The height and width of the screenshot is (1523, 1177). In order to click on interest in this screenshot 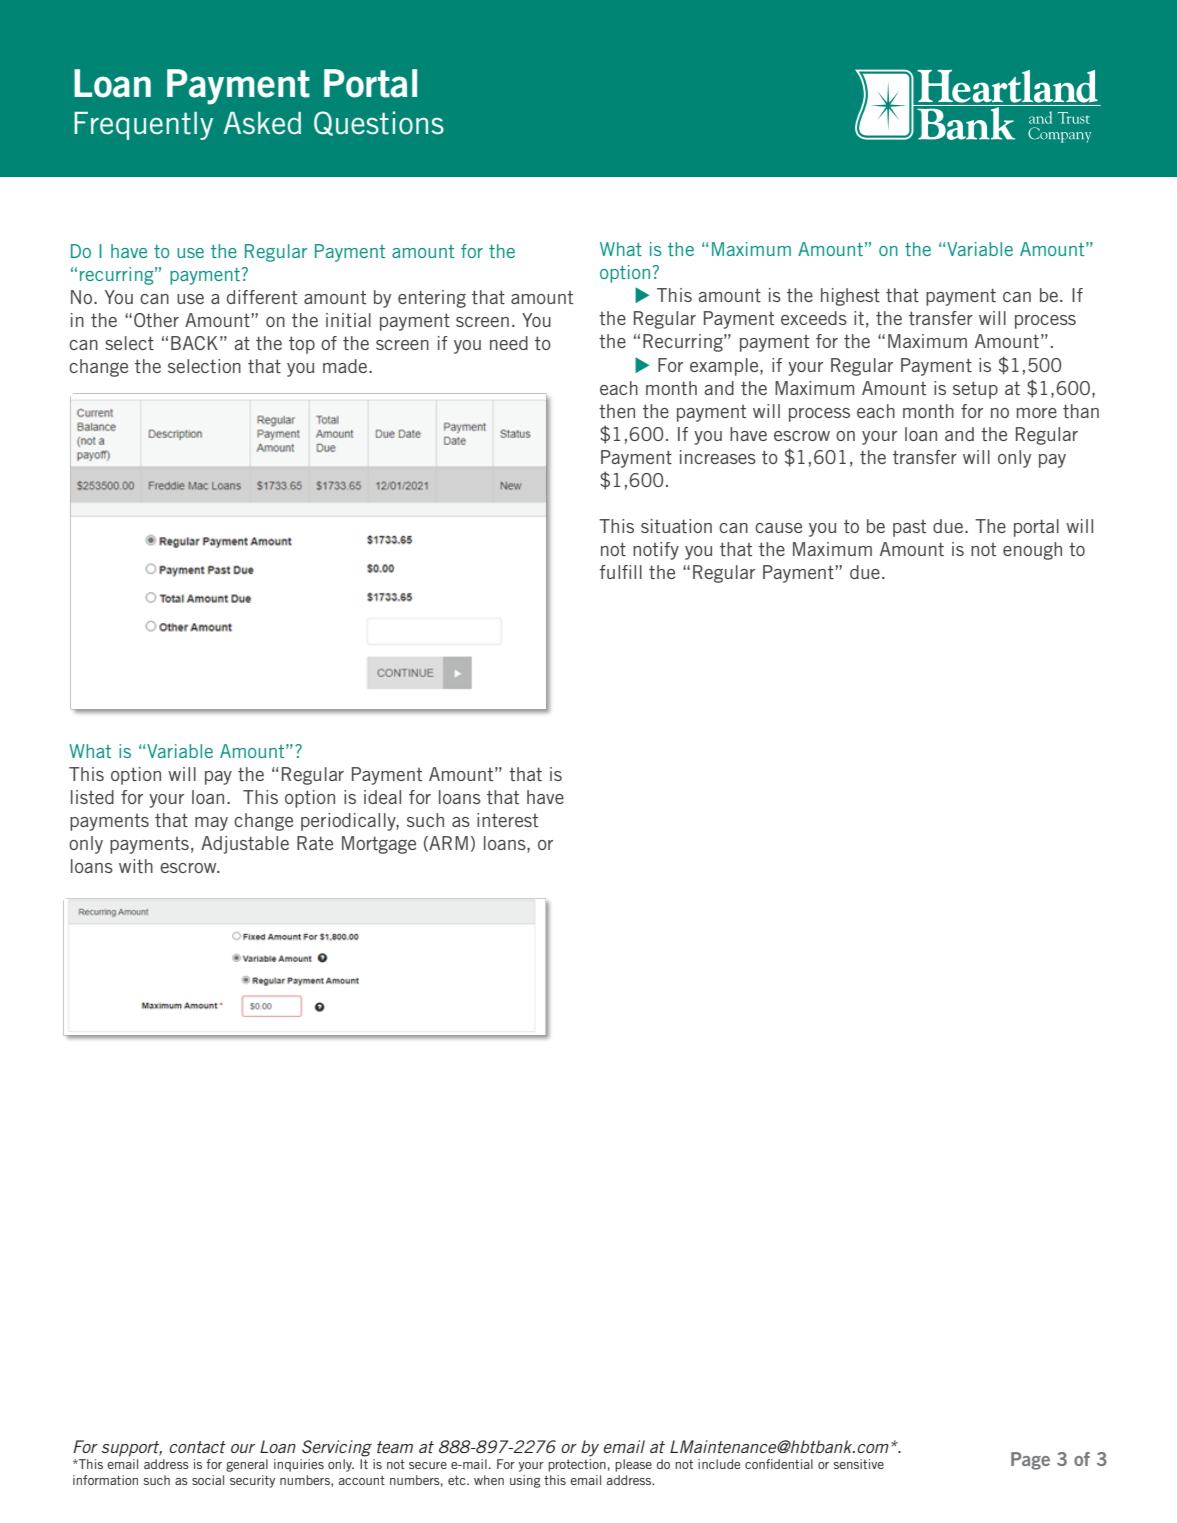, I will do `click(507, 820)`.
